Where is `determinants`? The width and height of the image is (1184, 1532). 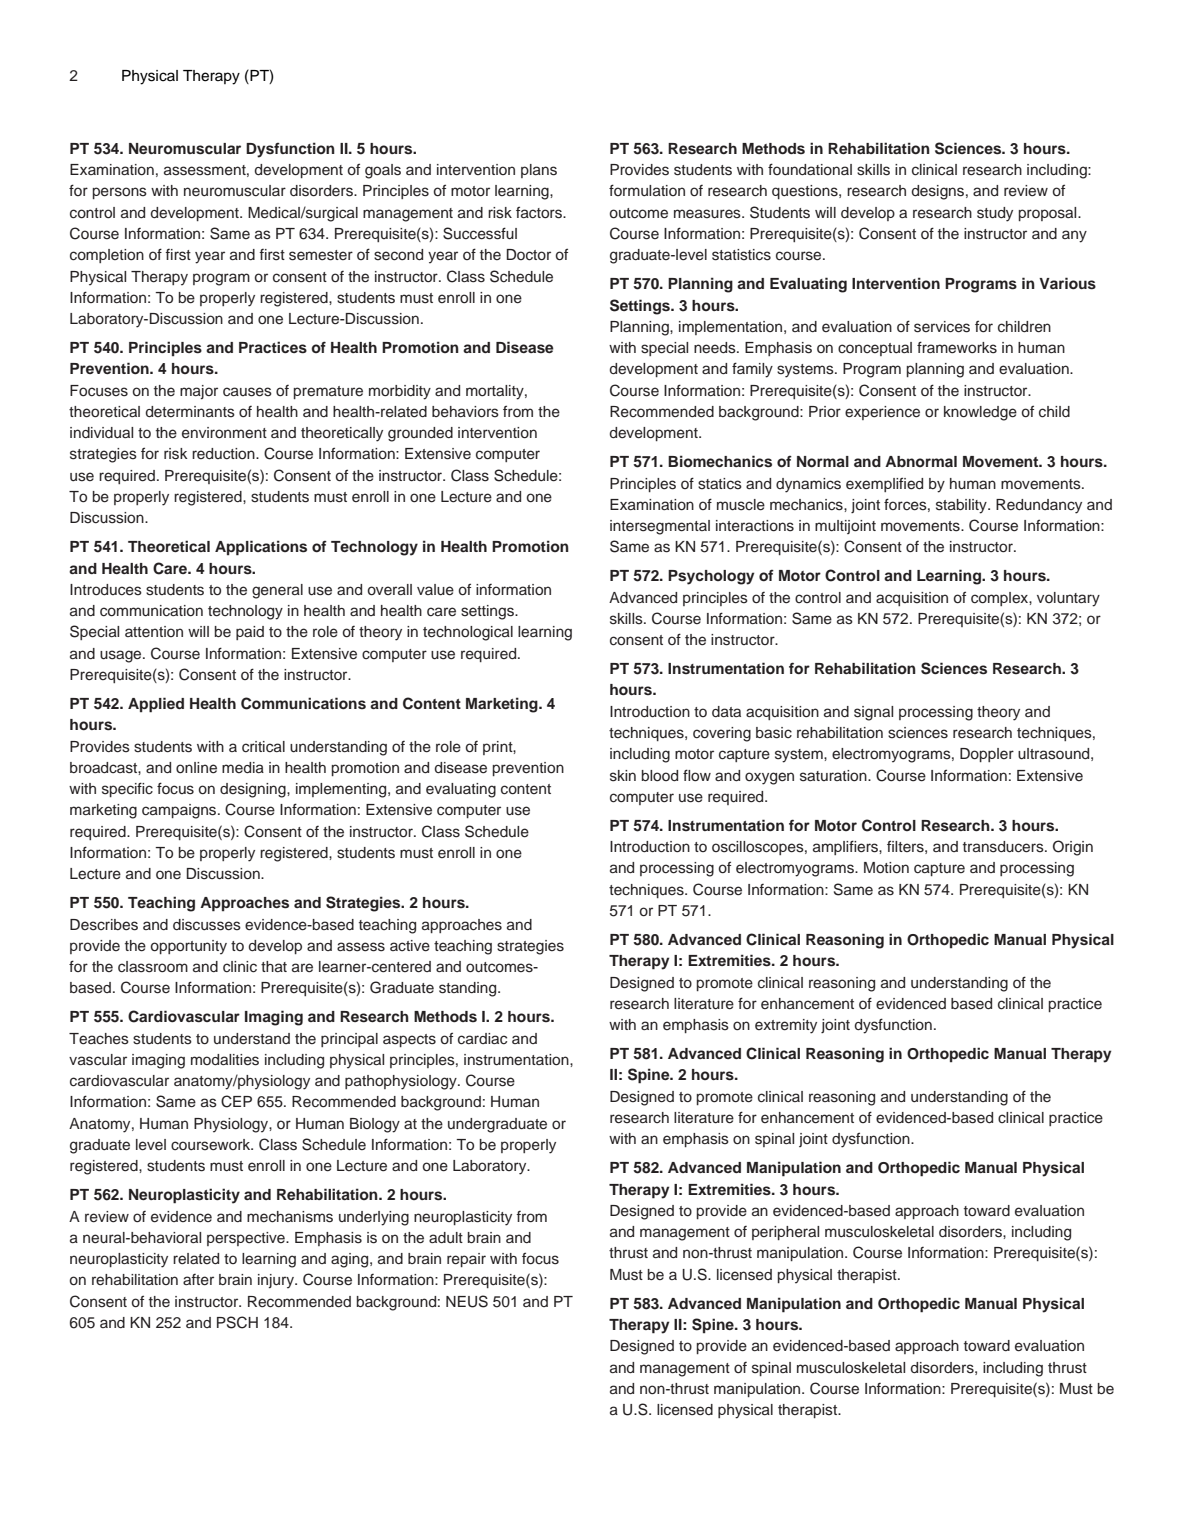
determinants is located at coordinates (190, 412).
